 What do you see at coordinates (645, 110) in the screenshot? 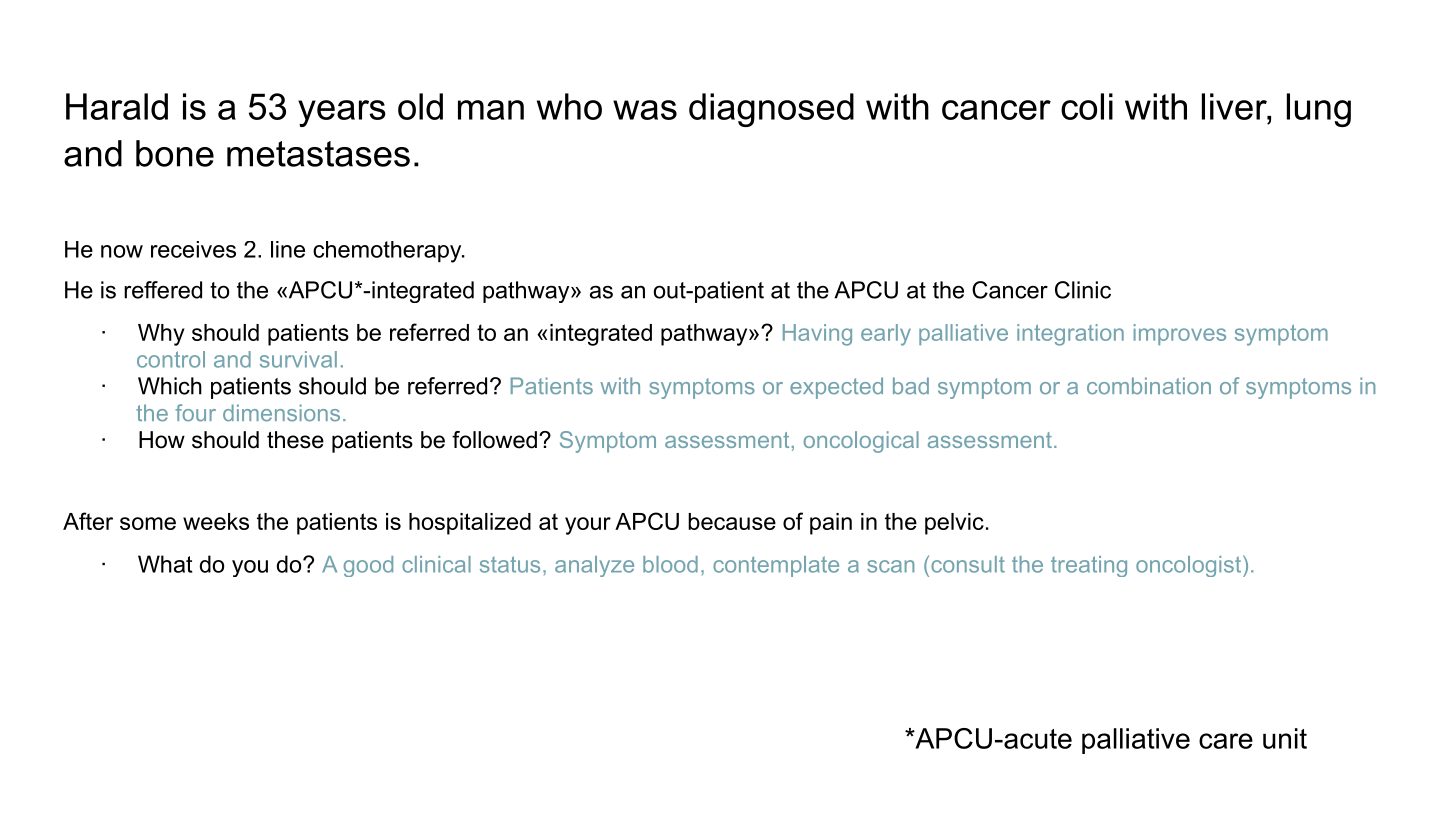
I see `was` at bounding box center [645, 110].
